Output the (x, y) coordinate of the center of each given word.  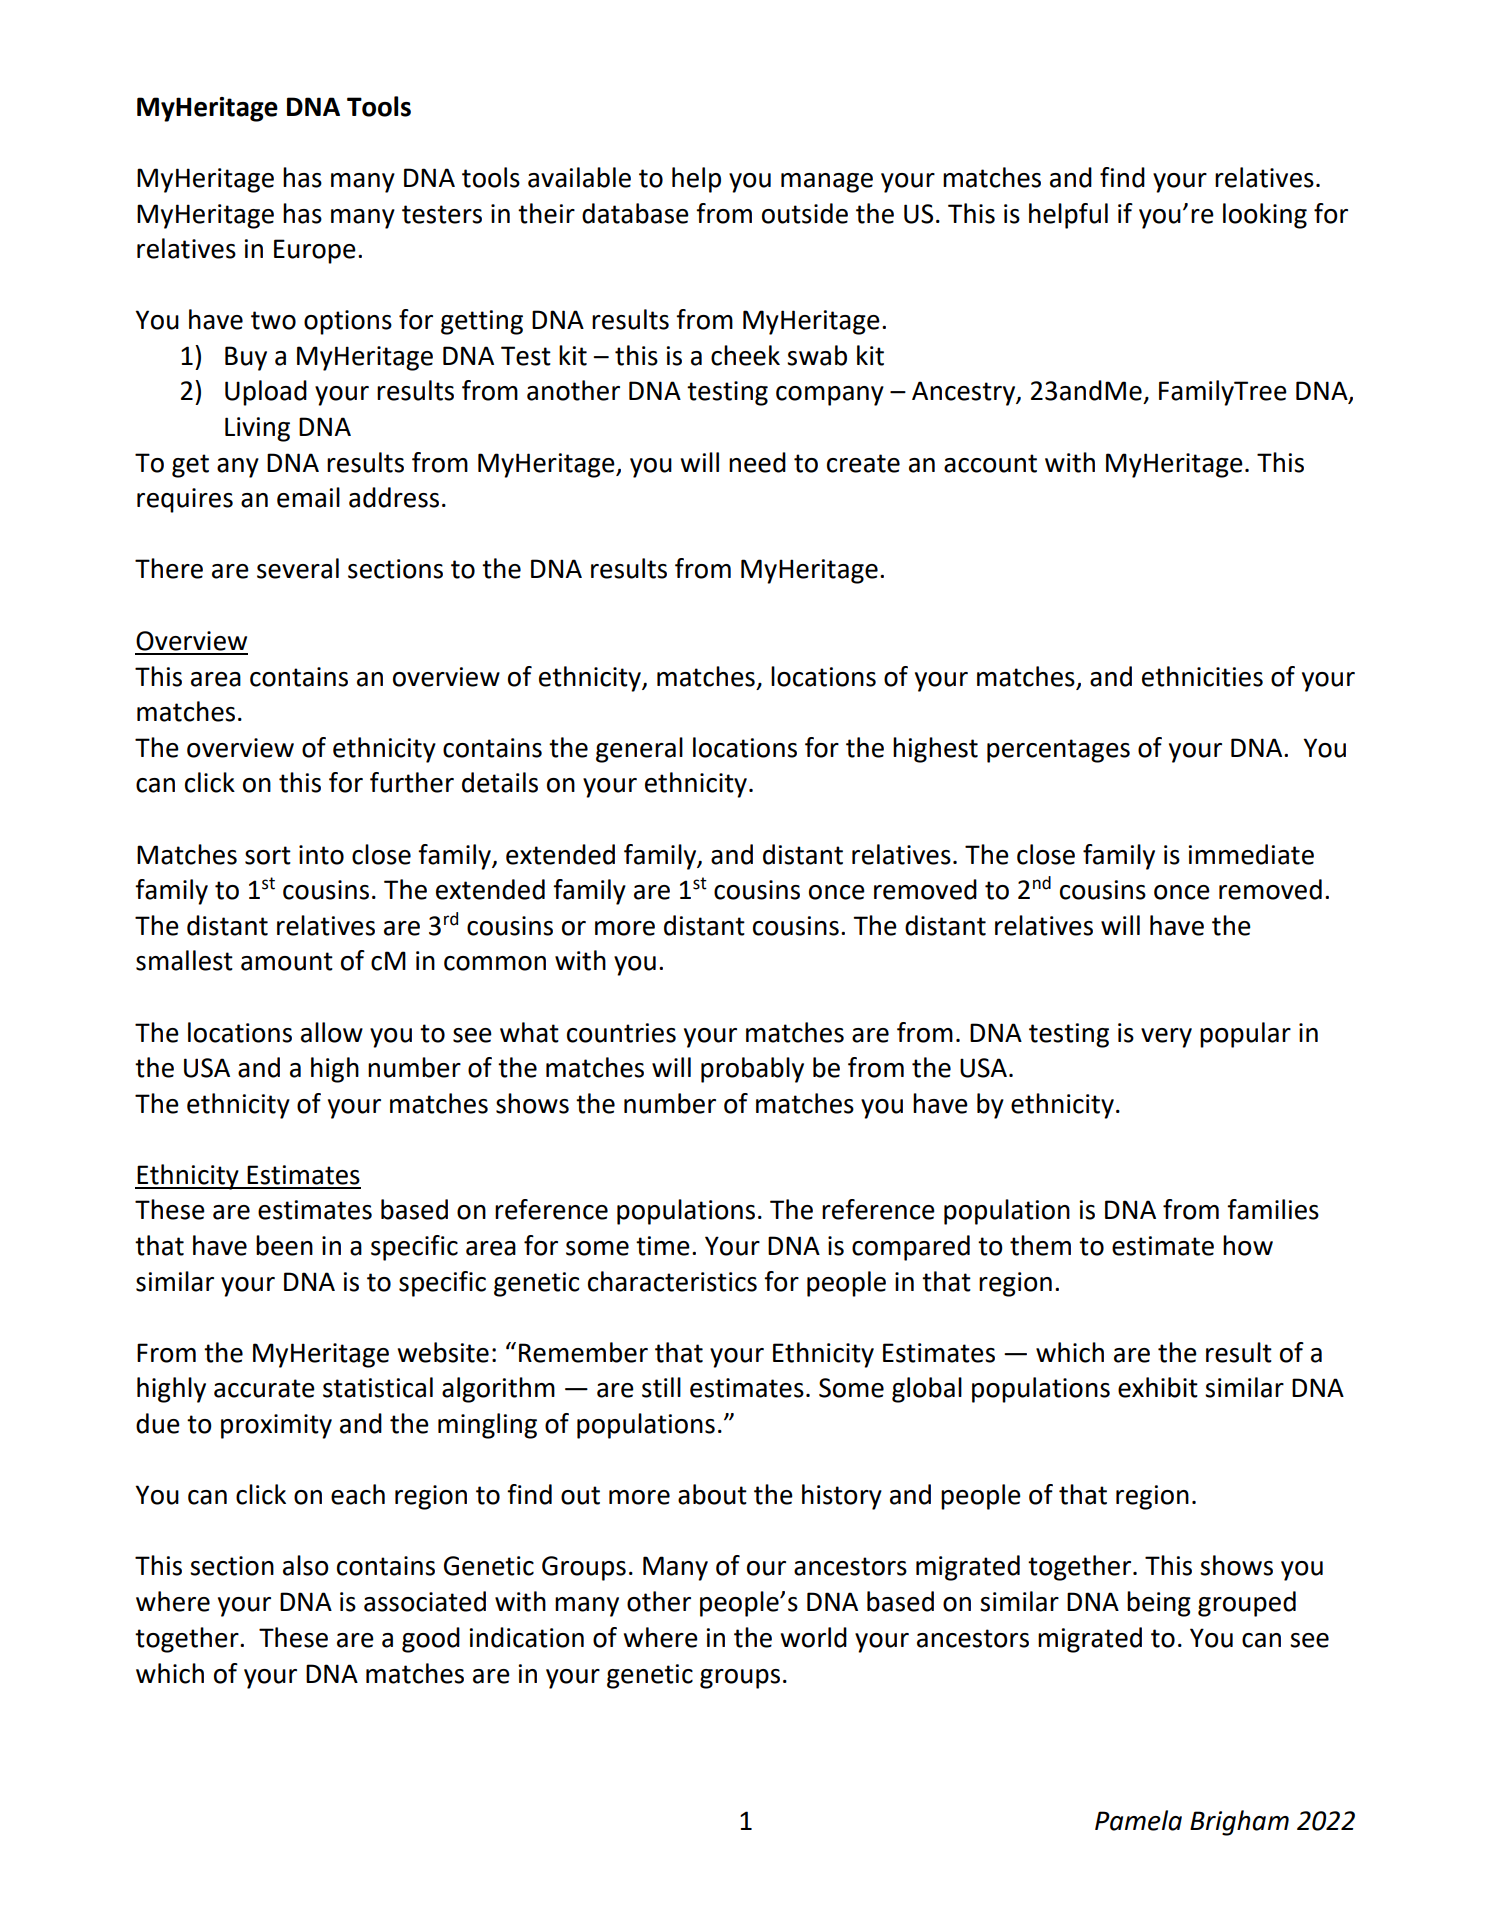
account (990, 463)
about (712, 1494)
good (431, 1640)
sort (268, 855)
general (639, 750)
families (1273, 1209)
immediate (1251, 854)
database (635, 213)
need (757, 462)
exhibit (1158, 1387)
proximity (276, 1426)
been (284, 1245)
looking (1265, 216)
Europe (315, 251)
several (298, 568)
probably (752, 1070)
